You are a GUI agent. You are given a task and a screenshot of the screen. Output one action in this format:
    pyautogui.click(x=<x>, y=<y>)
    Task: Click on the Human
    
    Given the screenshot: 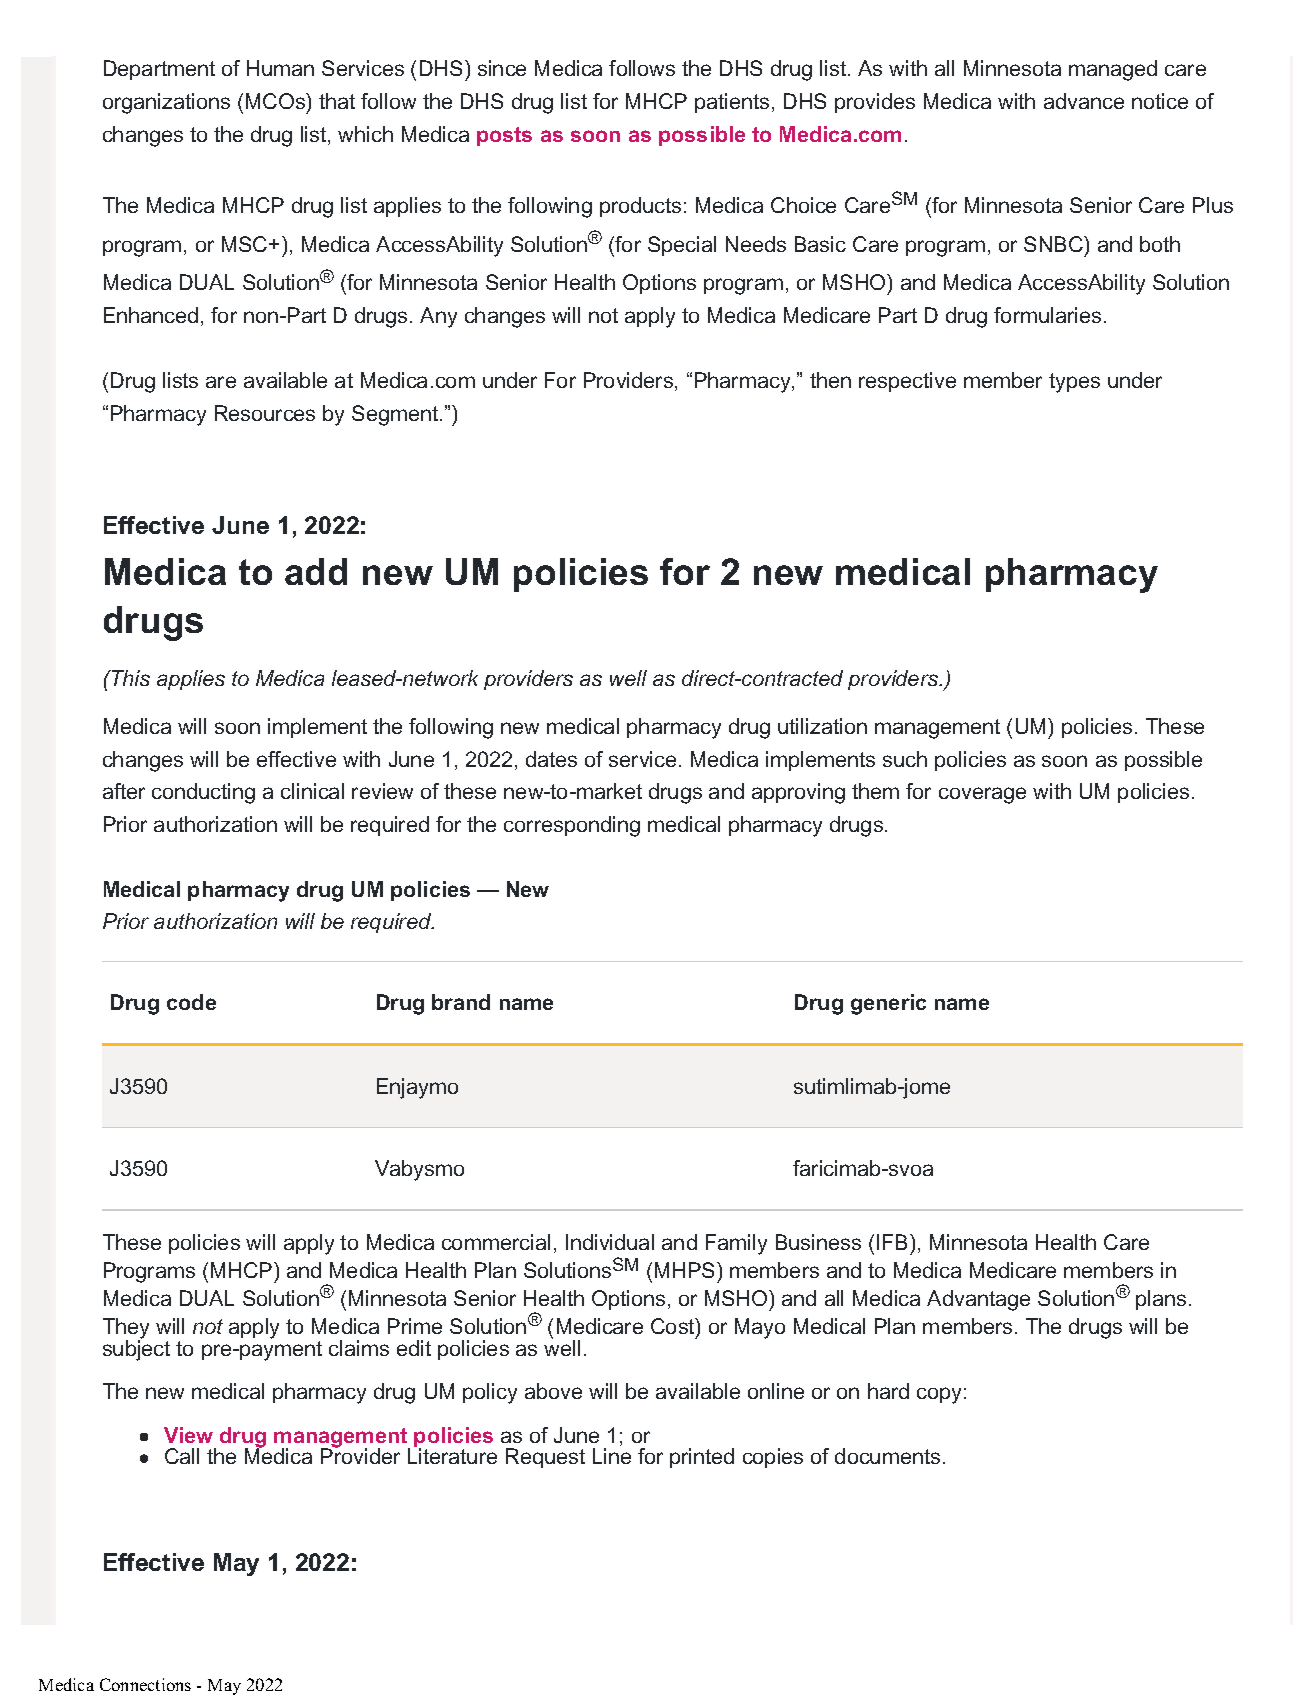 What is the action you would take?
    pyautogui.click(x=280, y=68)
